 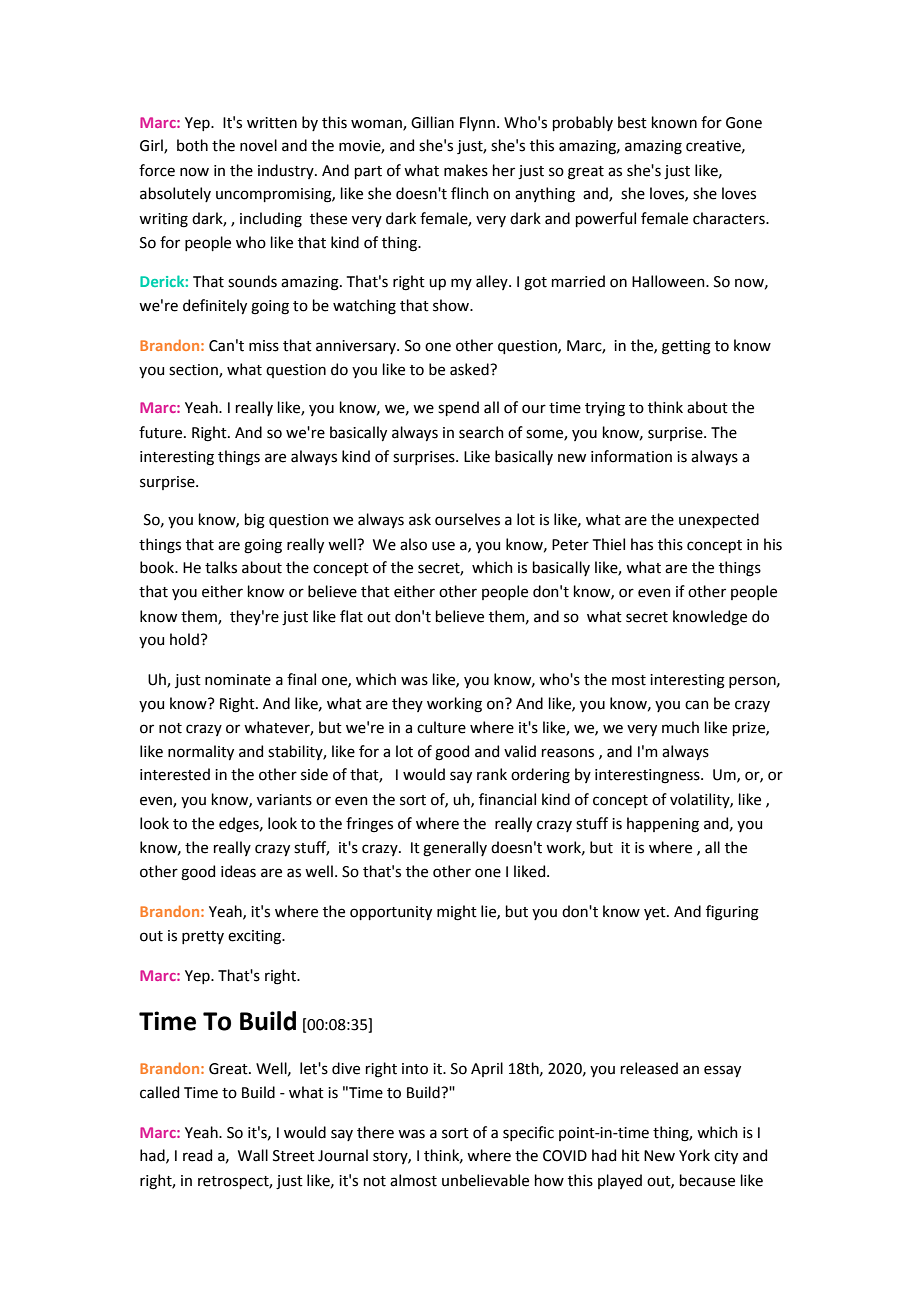 I want to click on both, so click(x=192, y=145).
